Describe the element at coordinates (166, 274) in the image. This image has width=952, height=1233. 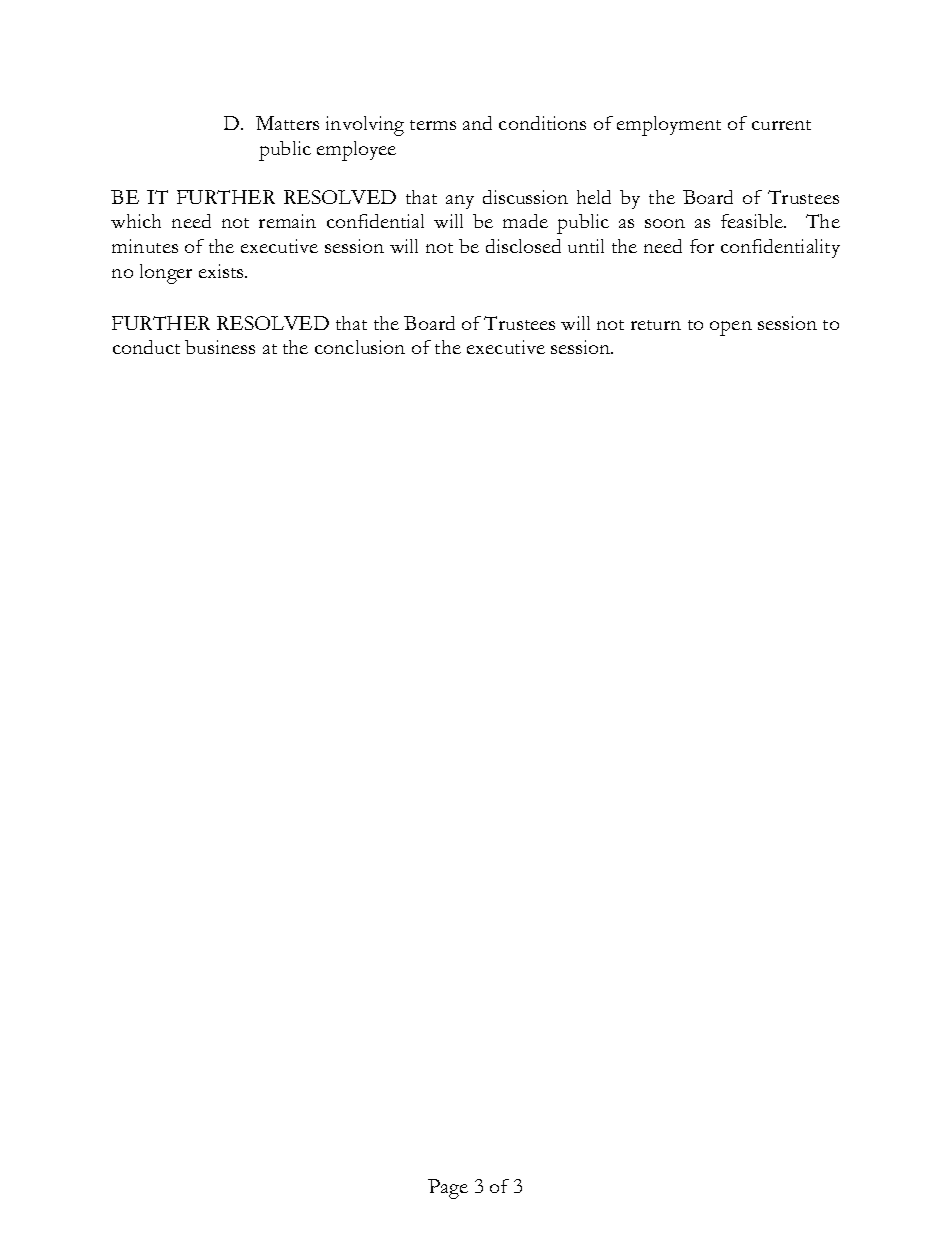
I see `longer` at that location.
